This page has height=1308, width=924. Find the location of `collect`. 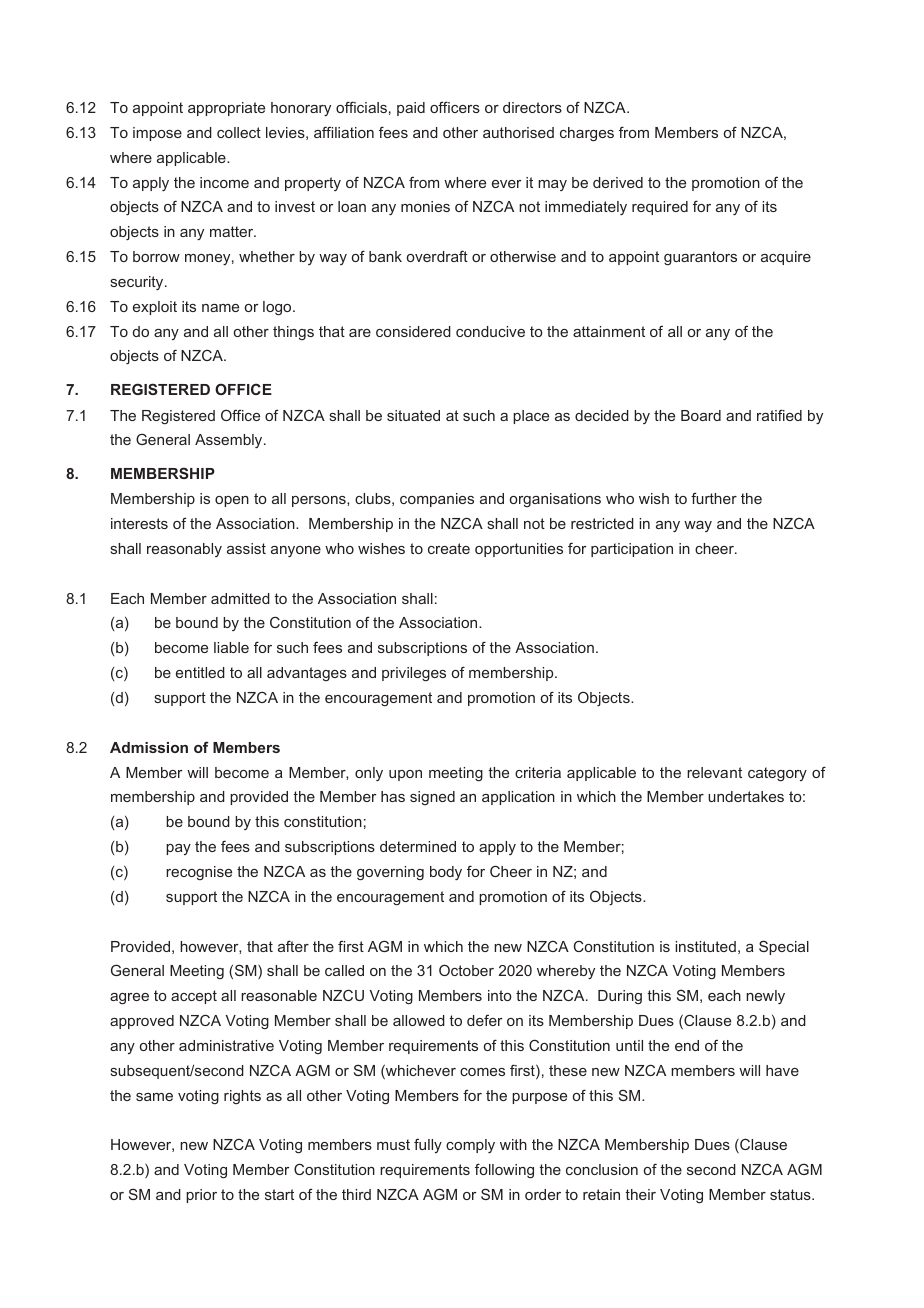

collect is located at coordinates (239, 132).
